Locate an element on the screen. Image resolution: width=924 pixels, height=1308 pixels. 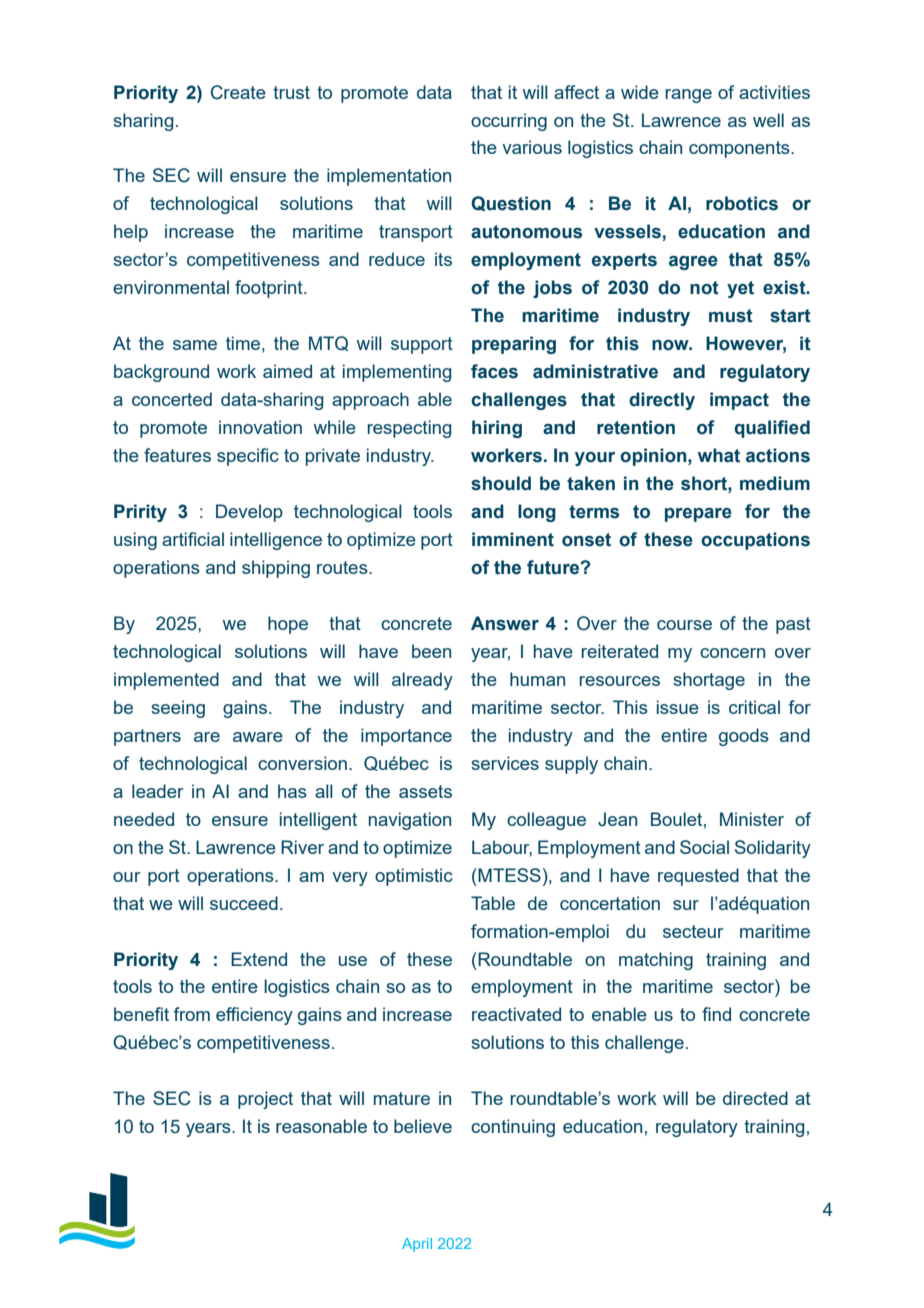
components is located at coordinates (740, 149).
